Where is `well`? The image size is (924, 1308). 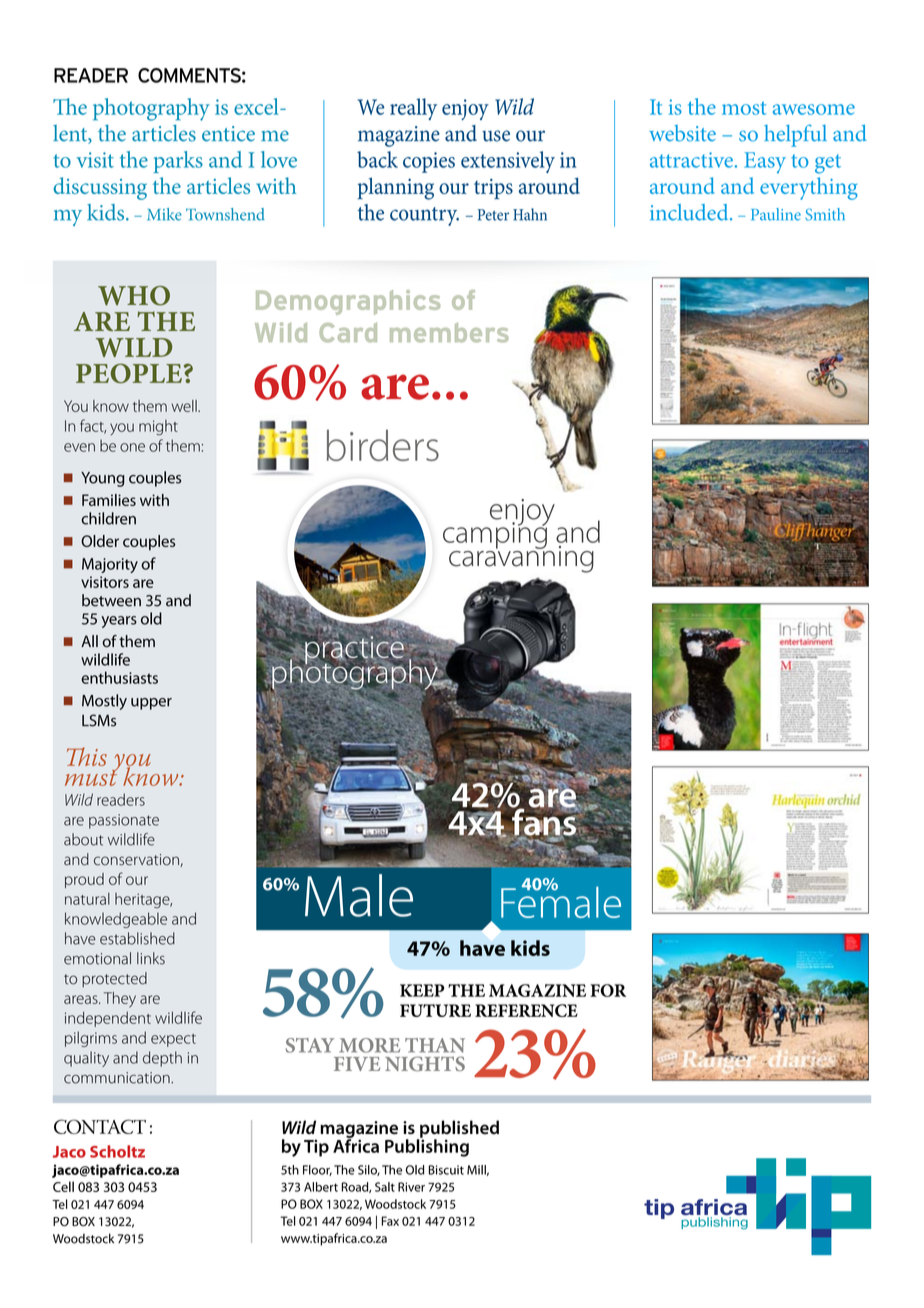 well is located at coordinates (185, 406).
